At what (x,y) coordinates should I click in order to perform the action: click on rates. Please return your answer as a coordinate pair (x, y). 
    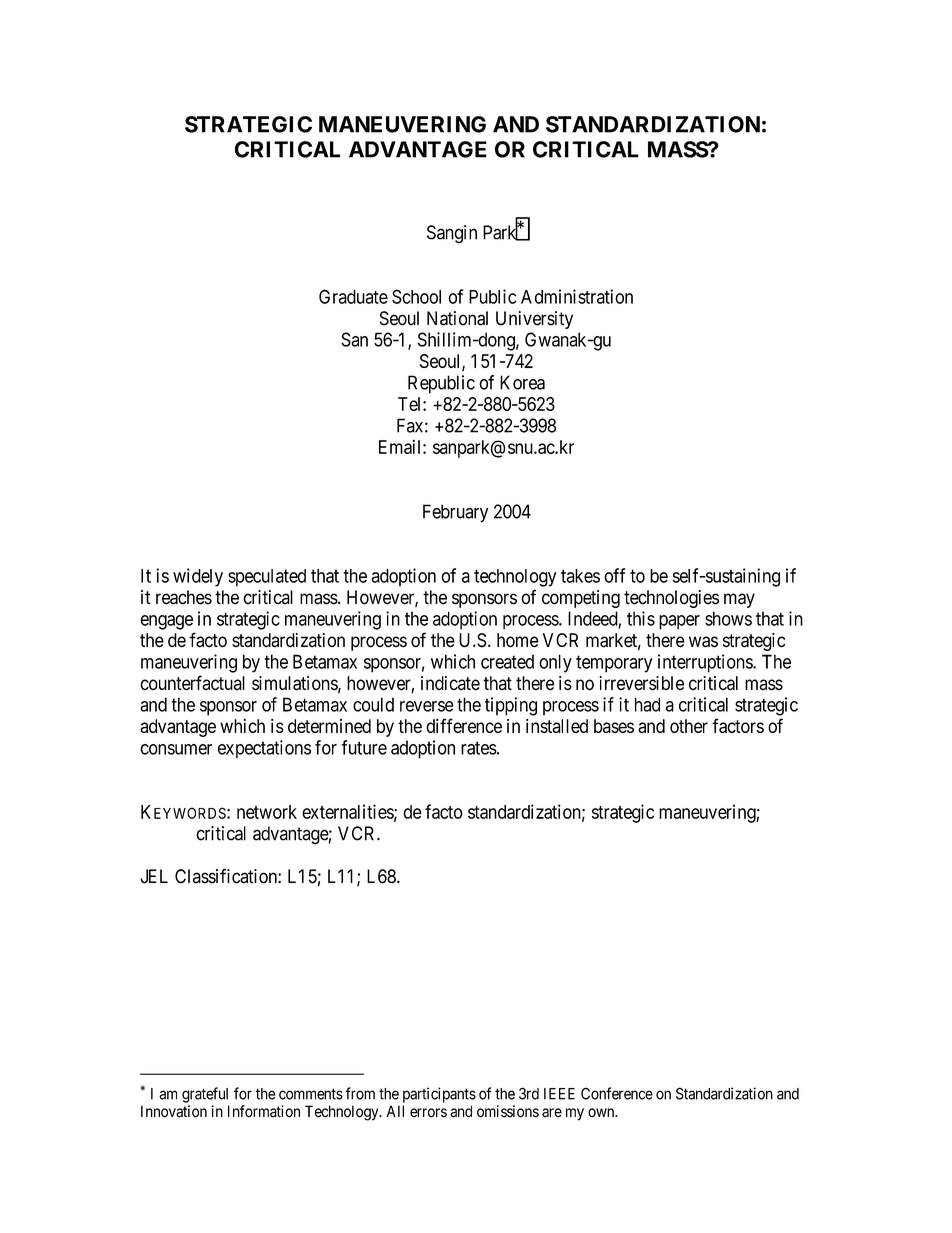
    Looking at the image, I should click on (479, 748).
